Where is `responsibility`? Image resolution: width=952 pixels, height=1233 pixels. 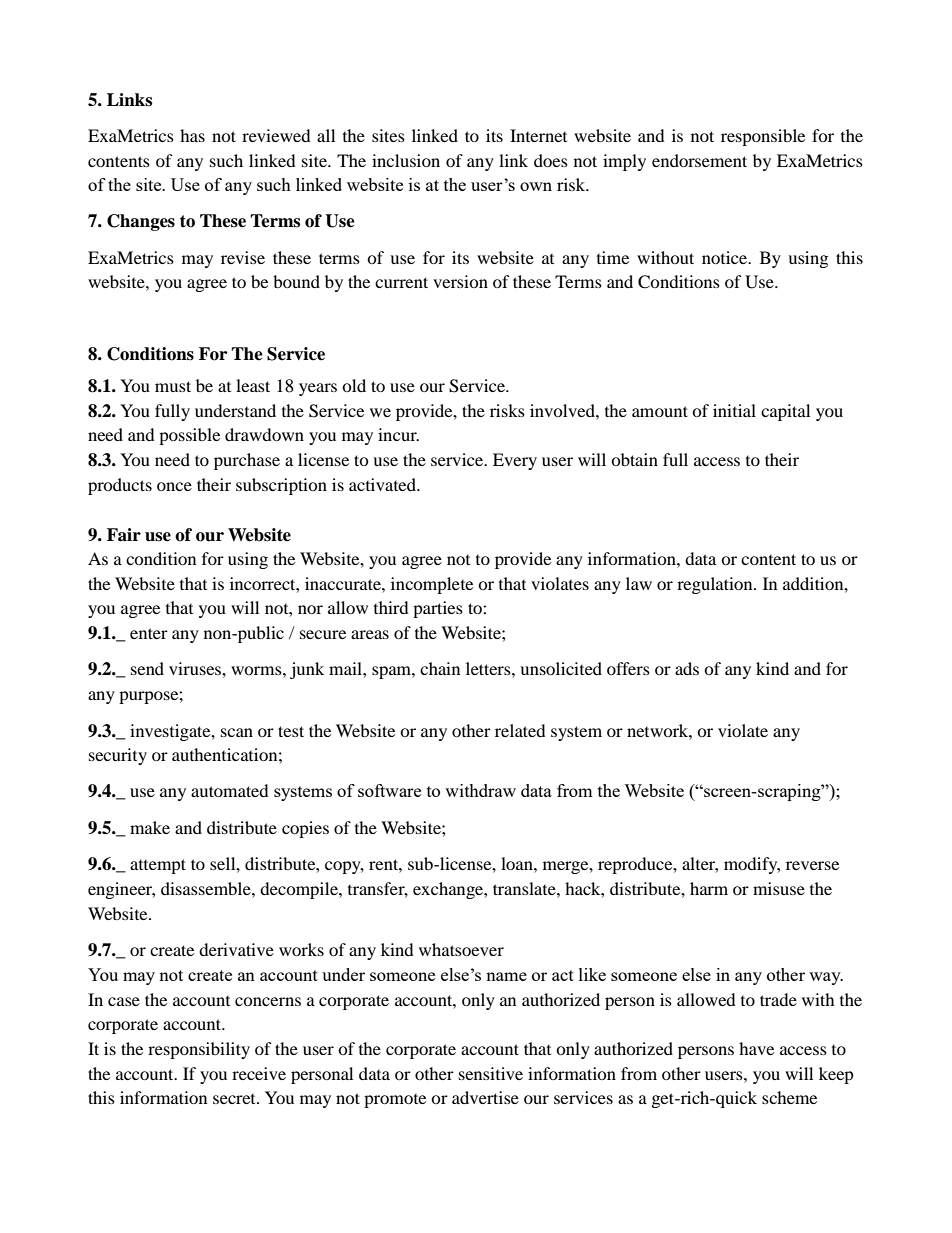
responsibility is located at coordinates (199, 1050).
